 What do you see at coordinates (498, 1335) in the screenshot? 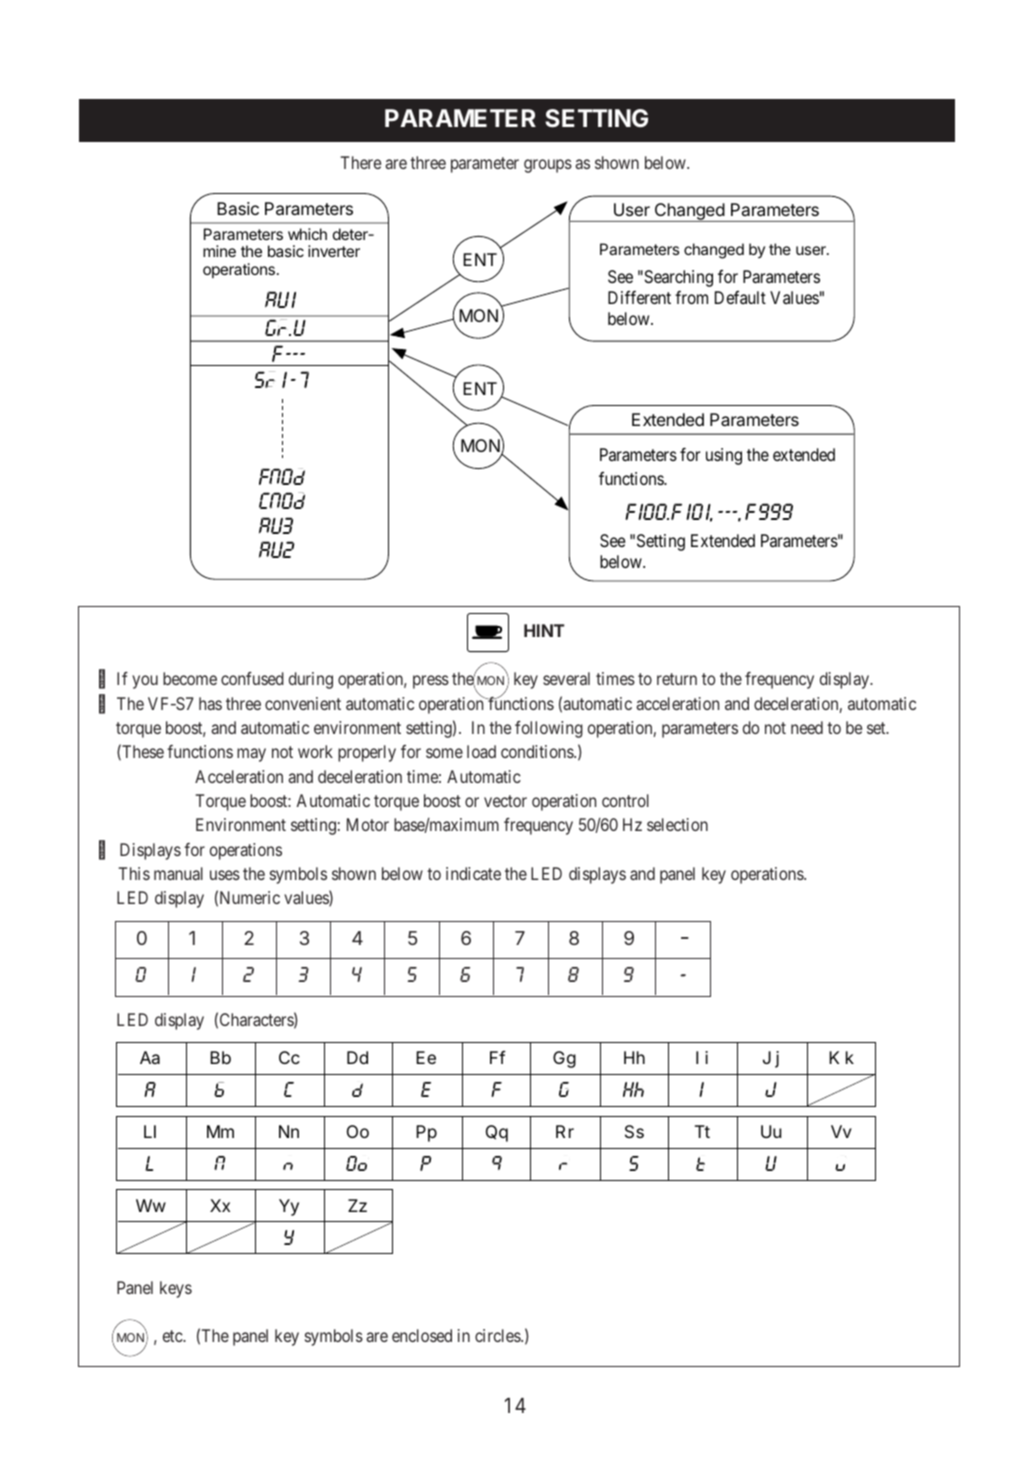
I see `circles` at bounding box center [498, 1335].
